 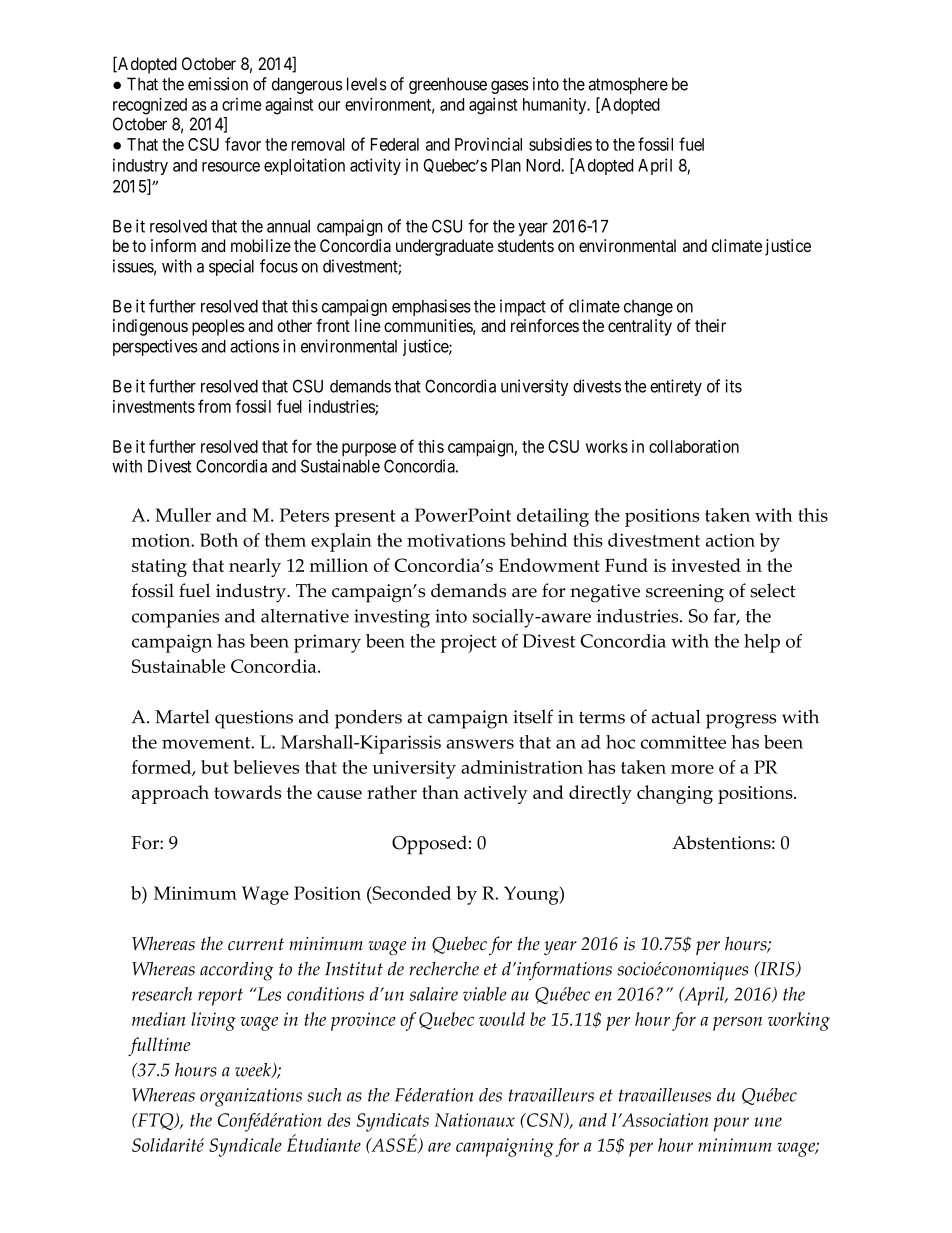 What do you see at coordinates (628, 85) in the screenshot?
I see `atmosphere` at bounding box center [628, 85].
